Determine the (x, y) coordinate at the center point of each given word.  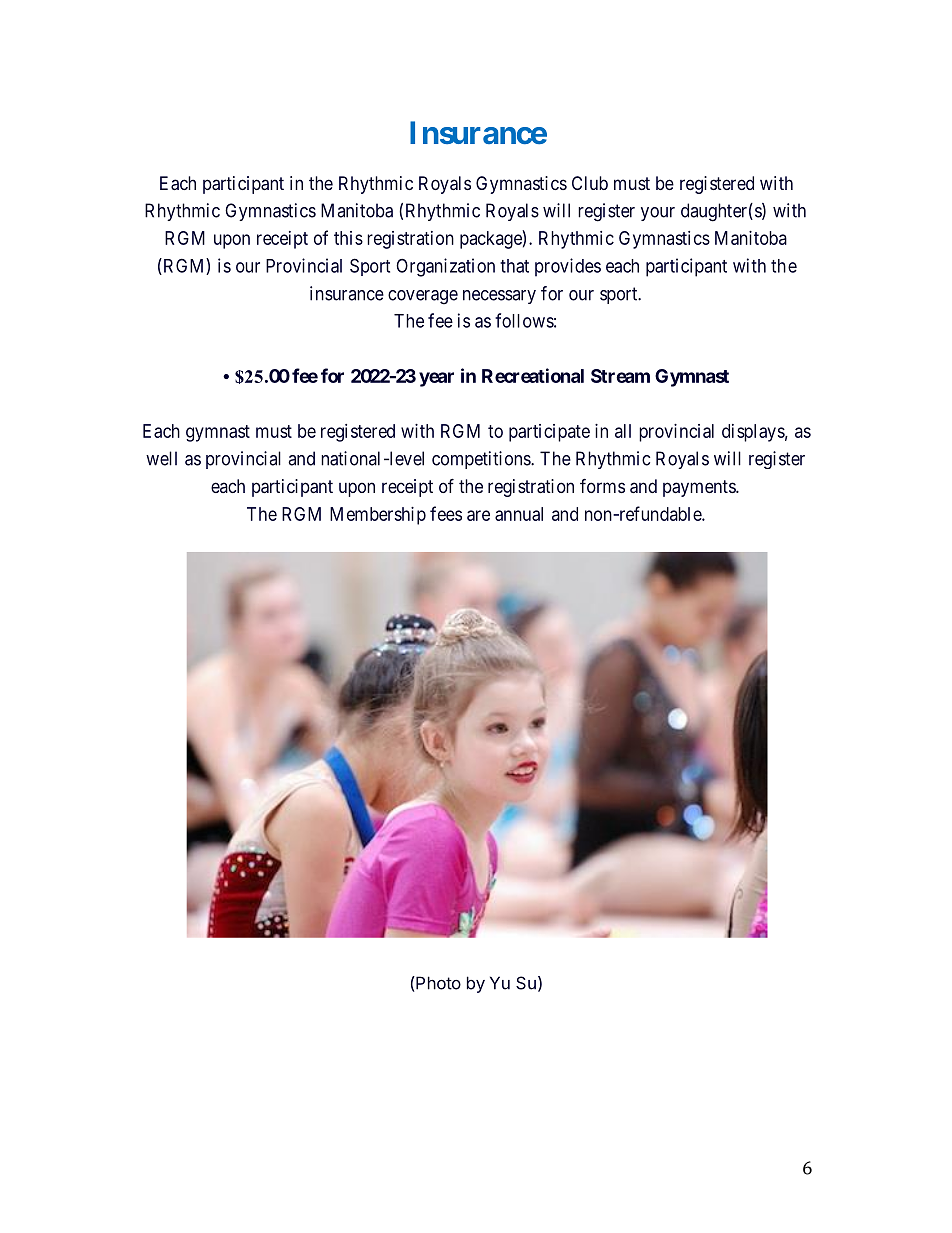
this (348, 238)
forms (602, 486)
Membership (378, 516)
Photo (437, 983)
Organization (445, 267)
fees (446, 513)
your (658, 214)
